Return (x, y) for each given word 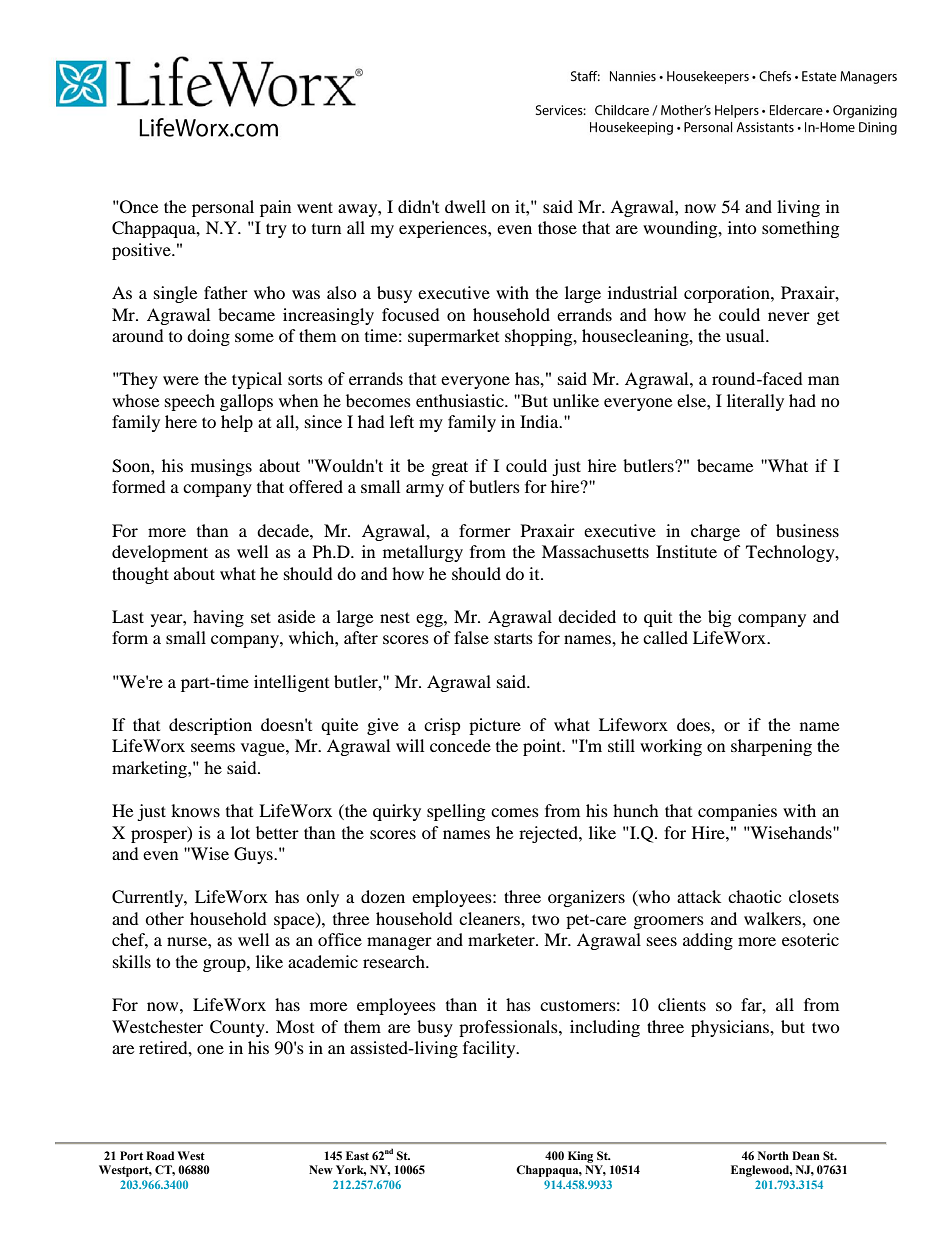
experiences (444, 229)
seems (213, 747)
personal (223, 208)
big (719, 618)
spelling (456, 812)
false (471, 637)
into (742, 227)
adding (708, 941)
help (237, 423)
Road (160, 1155)
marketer (502, 939)
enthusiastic (461, 400)
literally (755, 402)
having (218, 618)
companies (737, 812)
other (164, 918)
